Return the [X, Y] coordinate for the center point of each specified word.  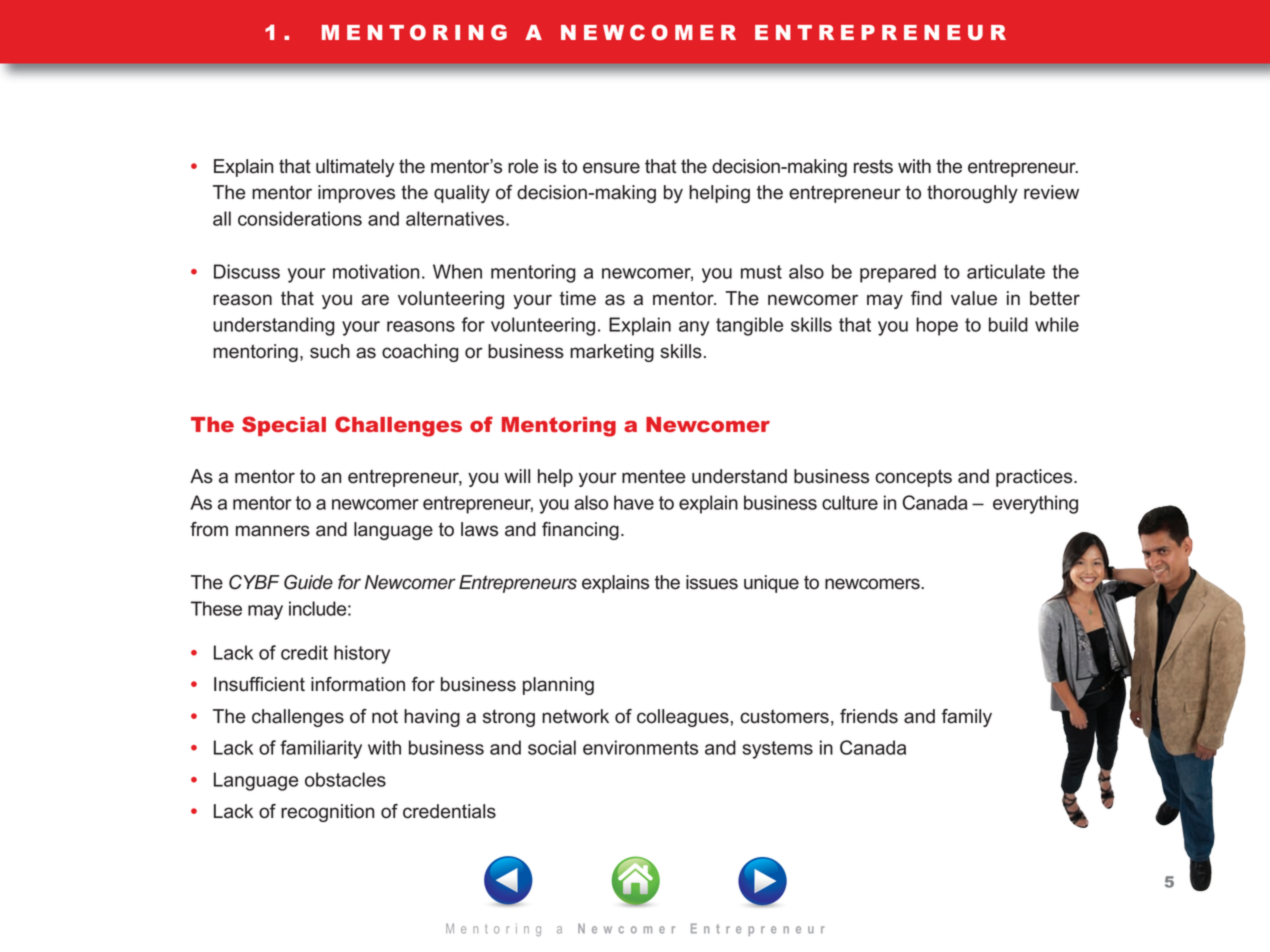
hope [937, 326]
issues [712, 582]
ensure [611, 168]
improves [356, 194]
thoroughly [972, 194]
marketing [612, 353]
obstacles [345, 779]
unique [771, 584]
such [330, 351]
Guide [308, 582]
